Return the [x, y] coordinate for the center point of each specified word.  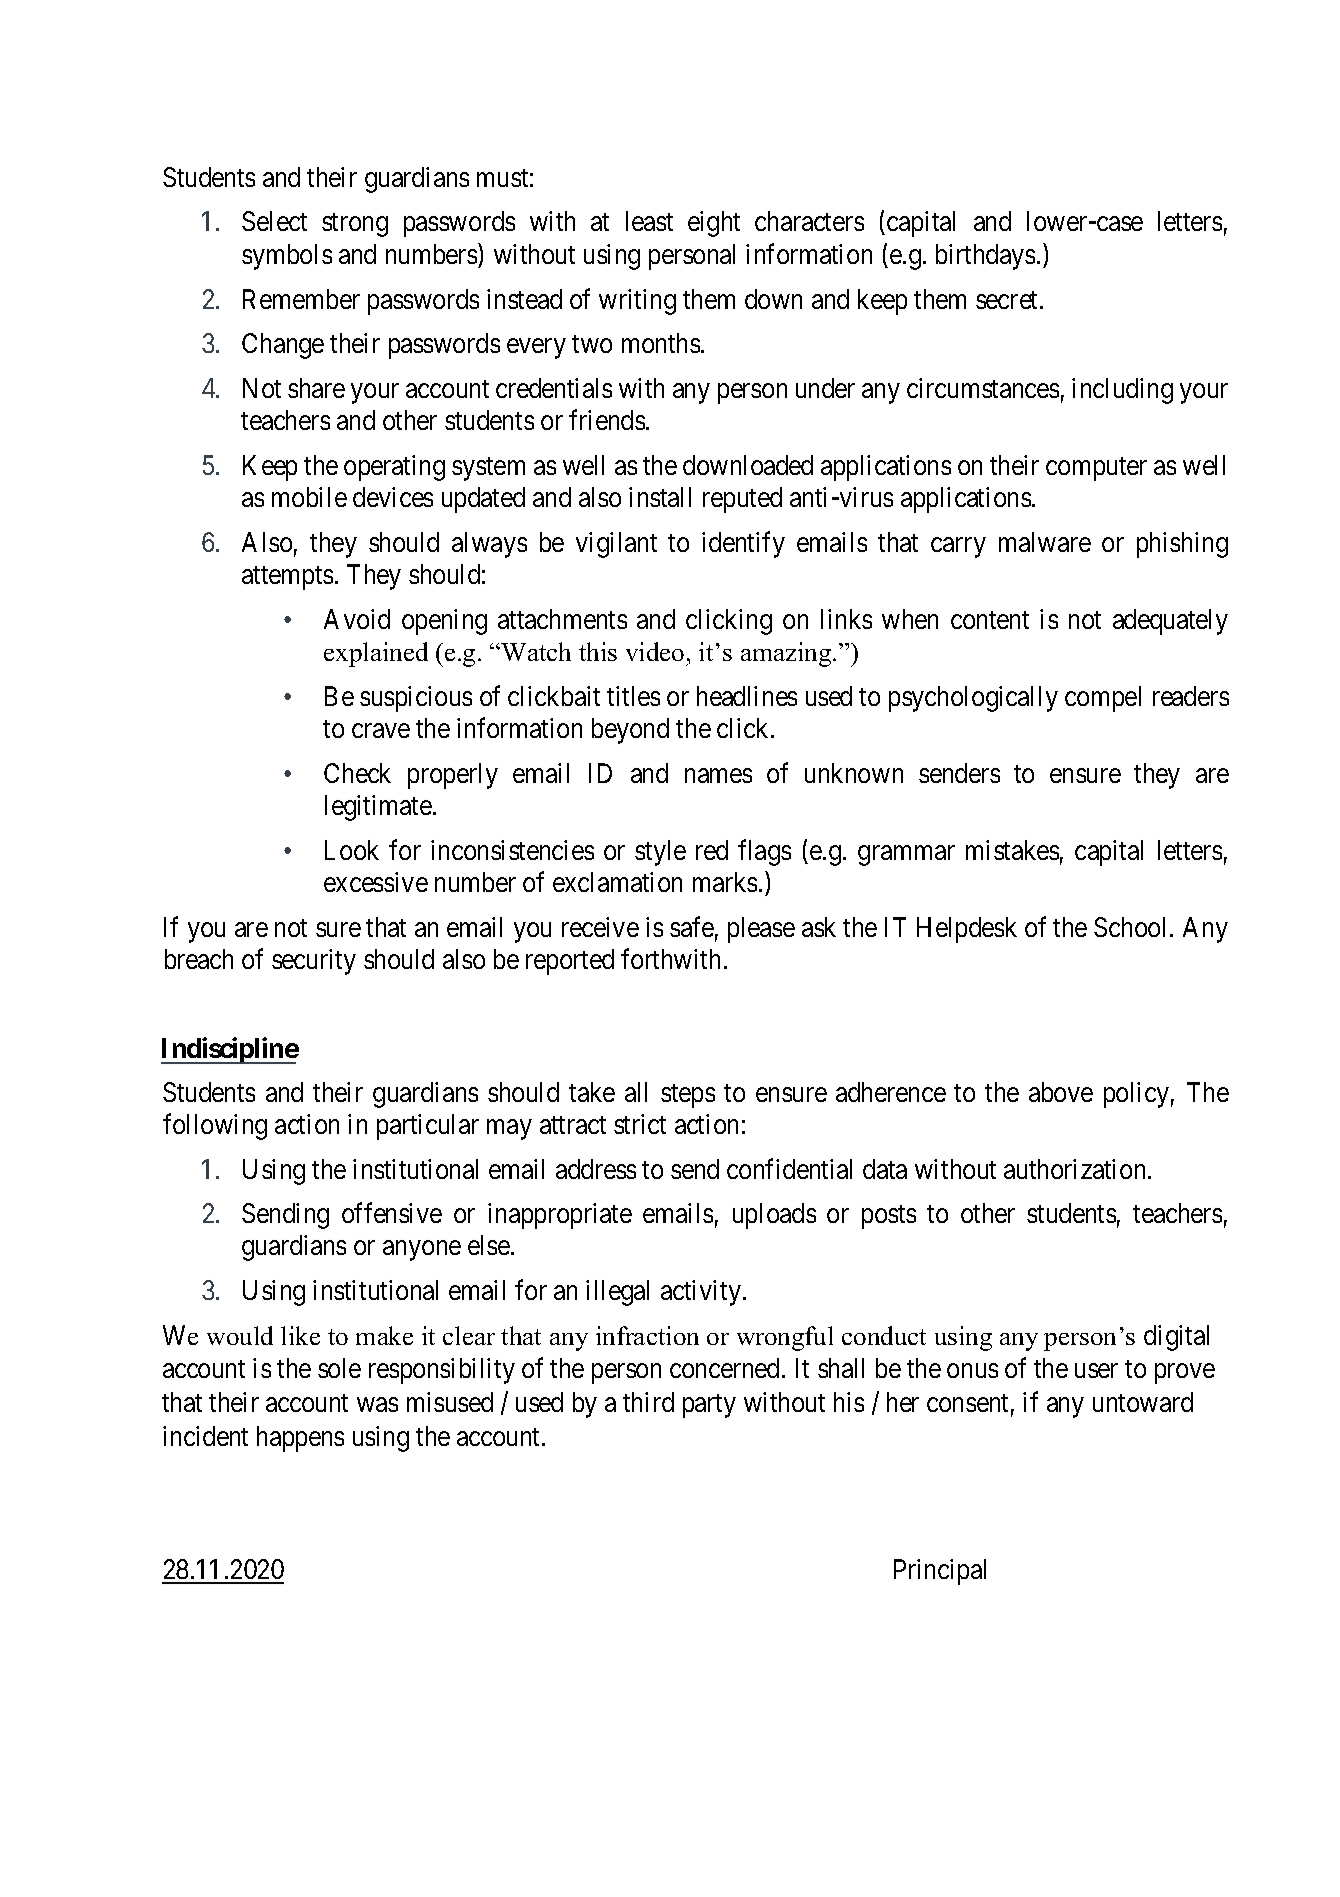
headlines [747, 696]
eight [714, 224]
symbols [287, 257]
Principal [940, 1572]
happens [300, 1439]
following [215, 1127]
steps [688, 1096]
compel [1103, 699]
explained [376, 654]
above [1061, 1092]
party [709, 1406]
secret [1008, 300]
